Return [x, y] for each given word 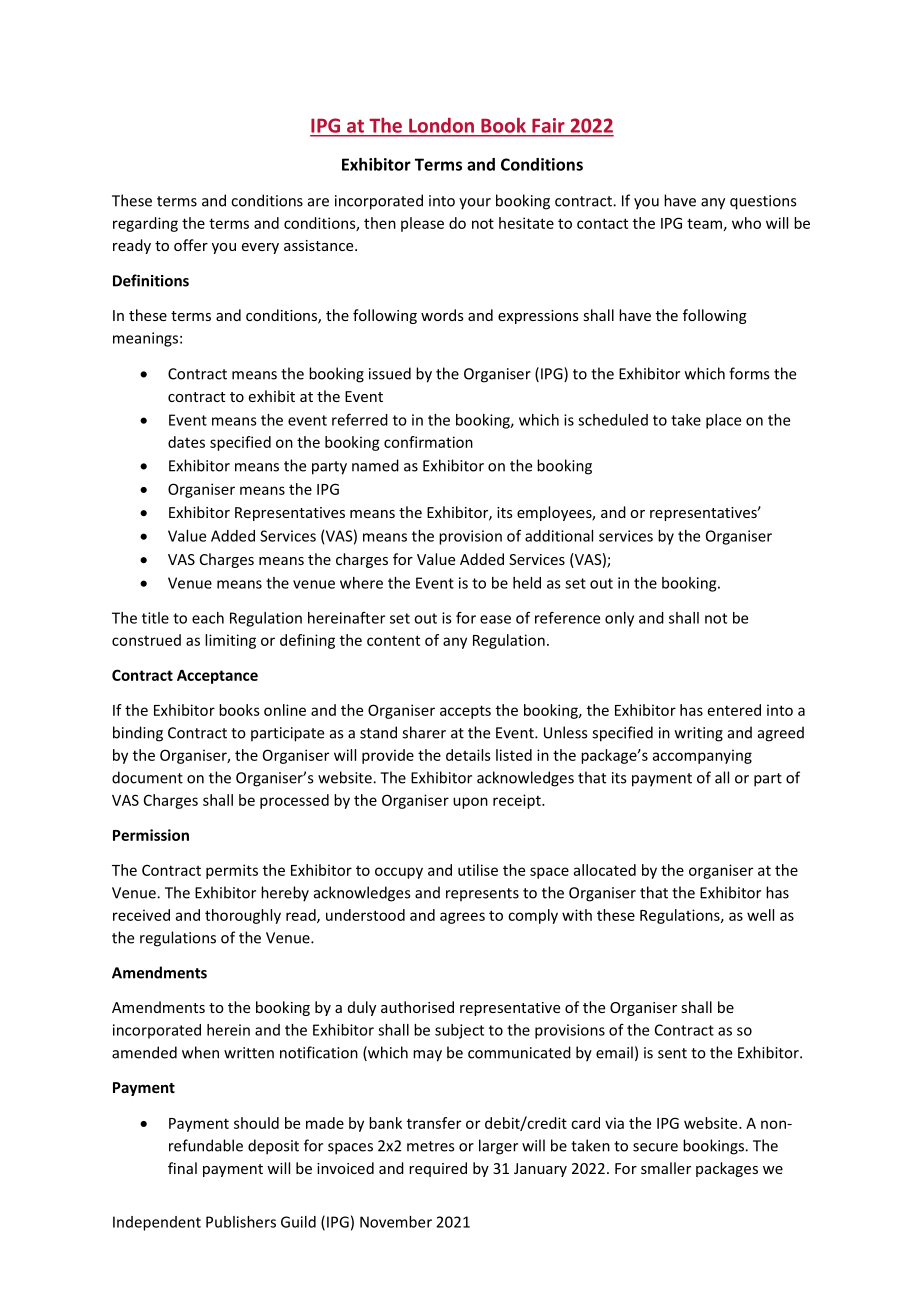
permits [232, 871]
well [760, 915]
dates [186, 442]
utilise [478, 870]
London [441, 125]
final [182, 1168]
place [723, 421]
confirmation [428, 442]
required [438, 1169]
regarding [145, 224]
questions [763, 202]
